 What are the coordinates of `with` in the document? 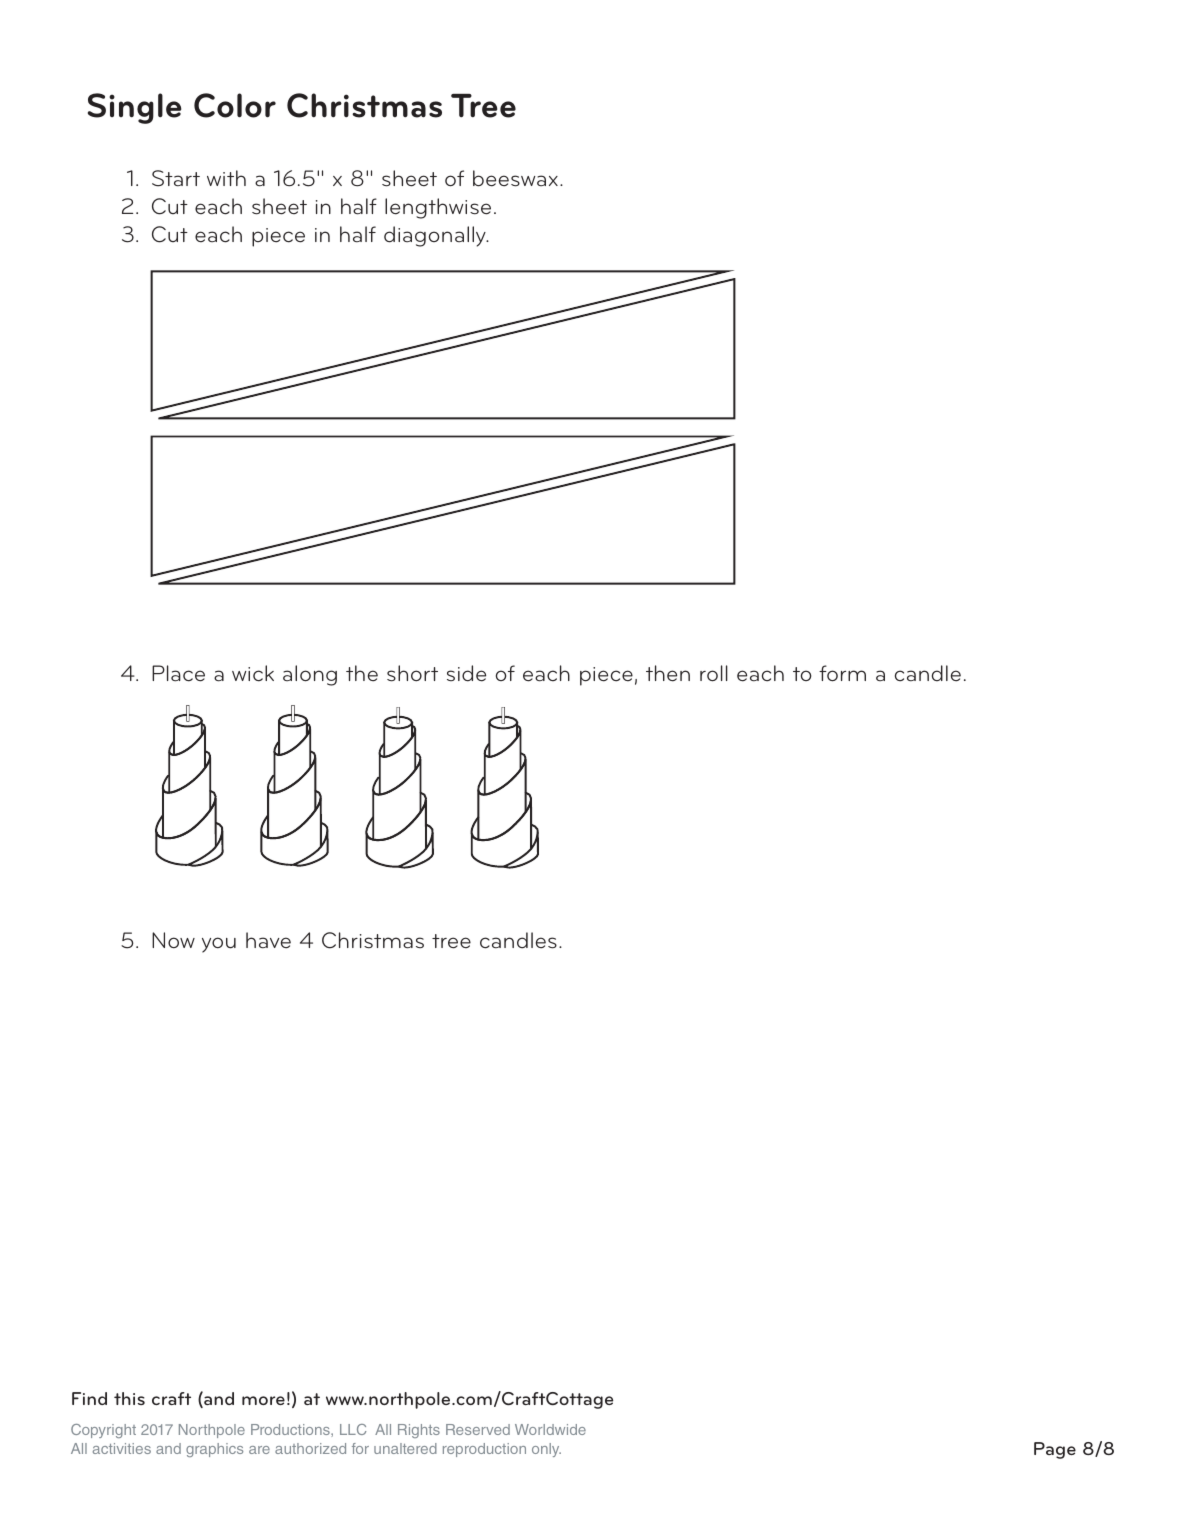 It's located at (226, 178).
